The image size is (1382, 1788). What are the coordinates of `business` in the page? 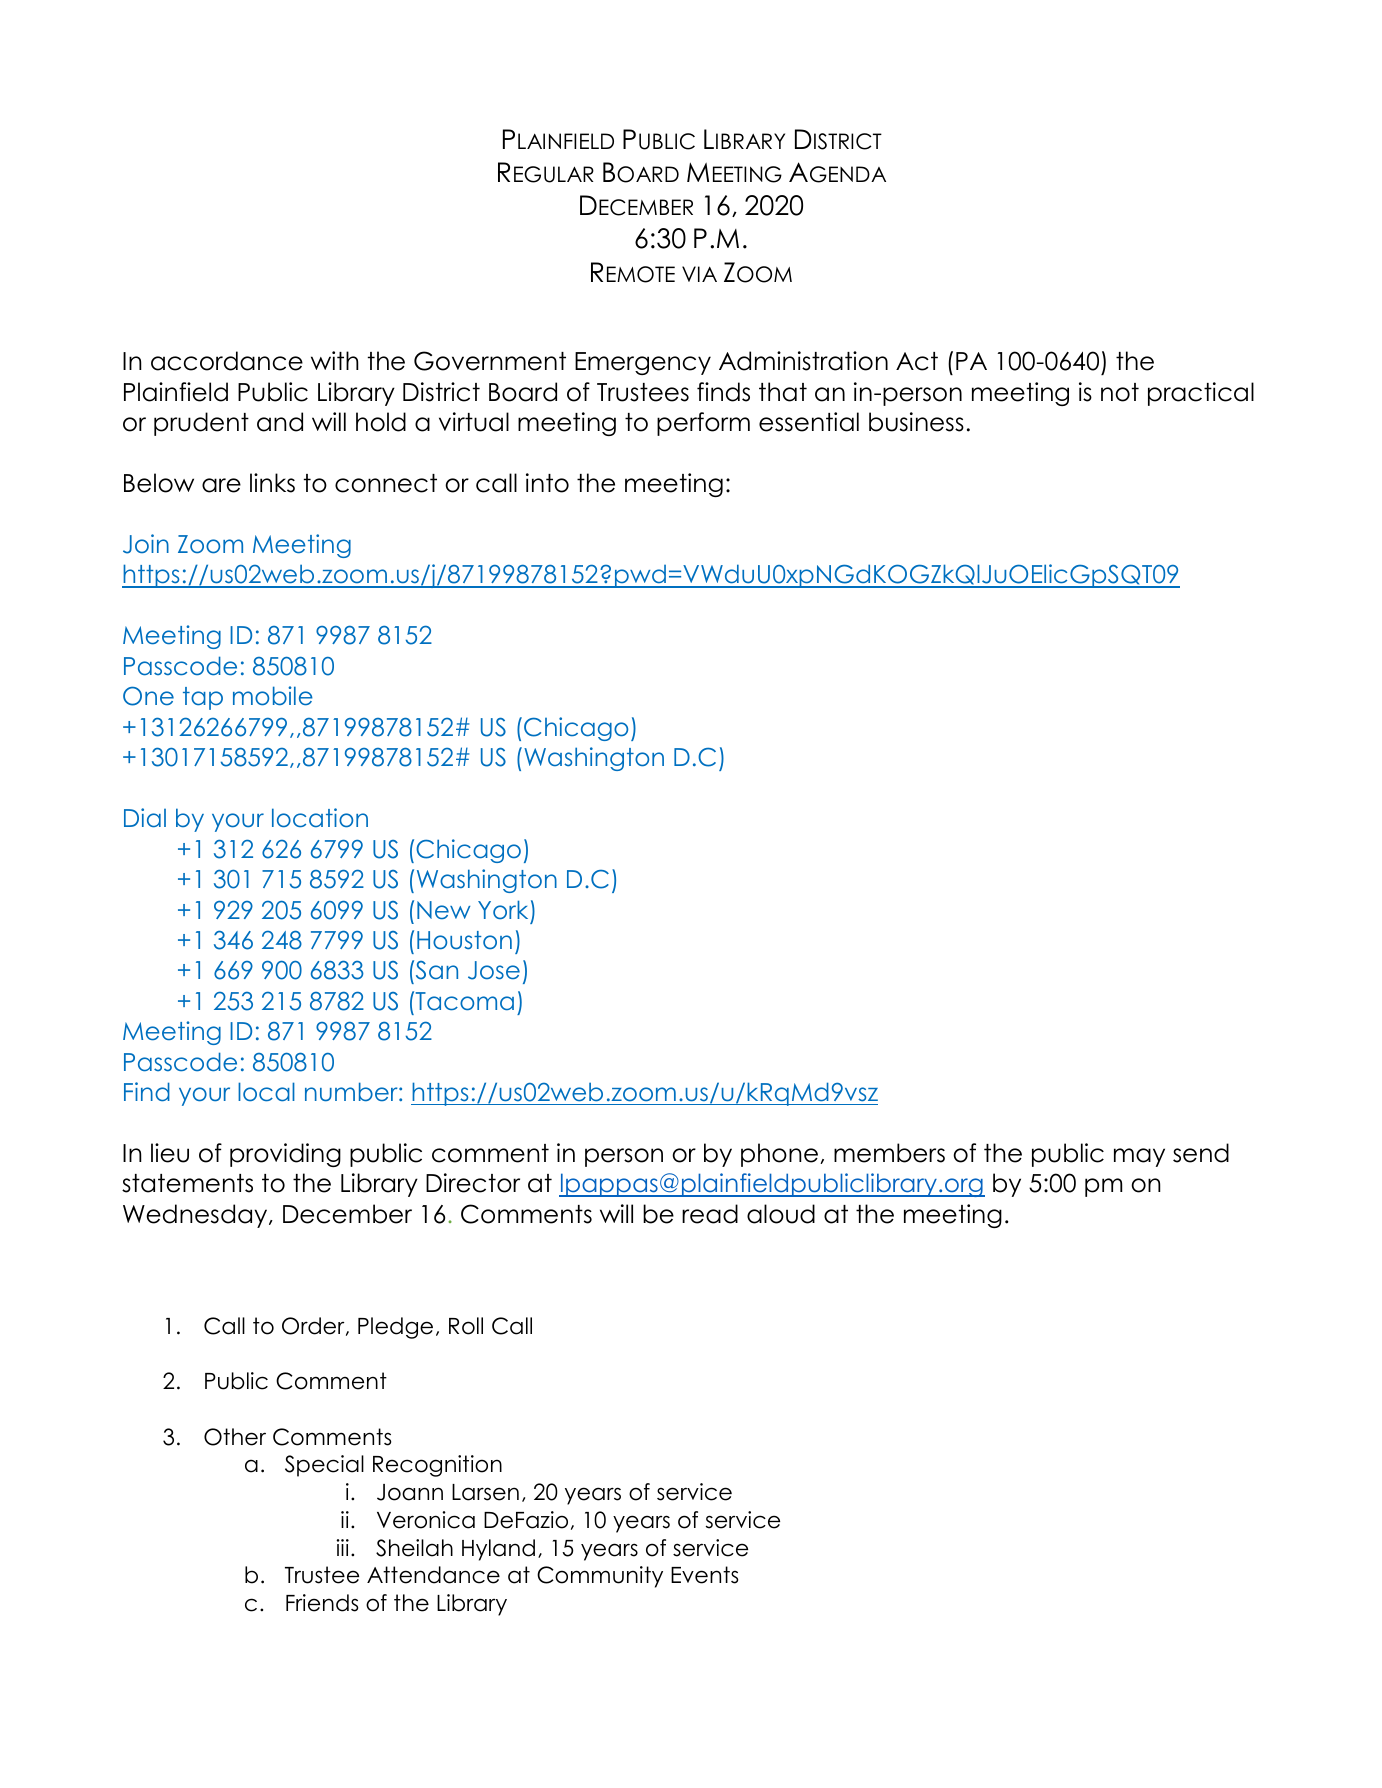 It's located at (916, 422).
